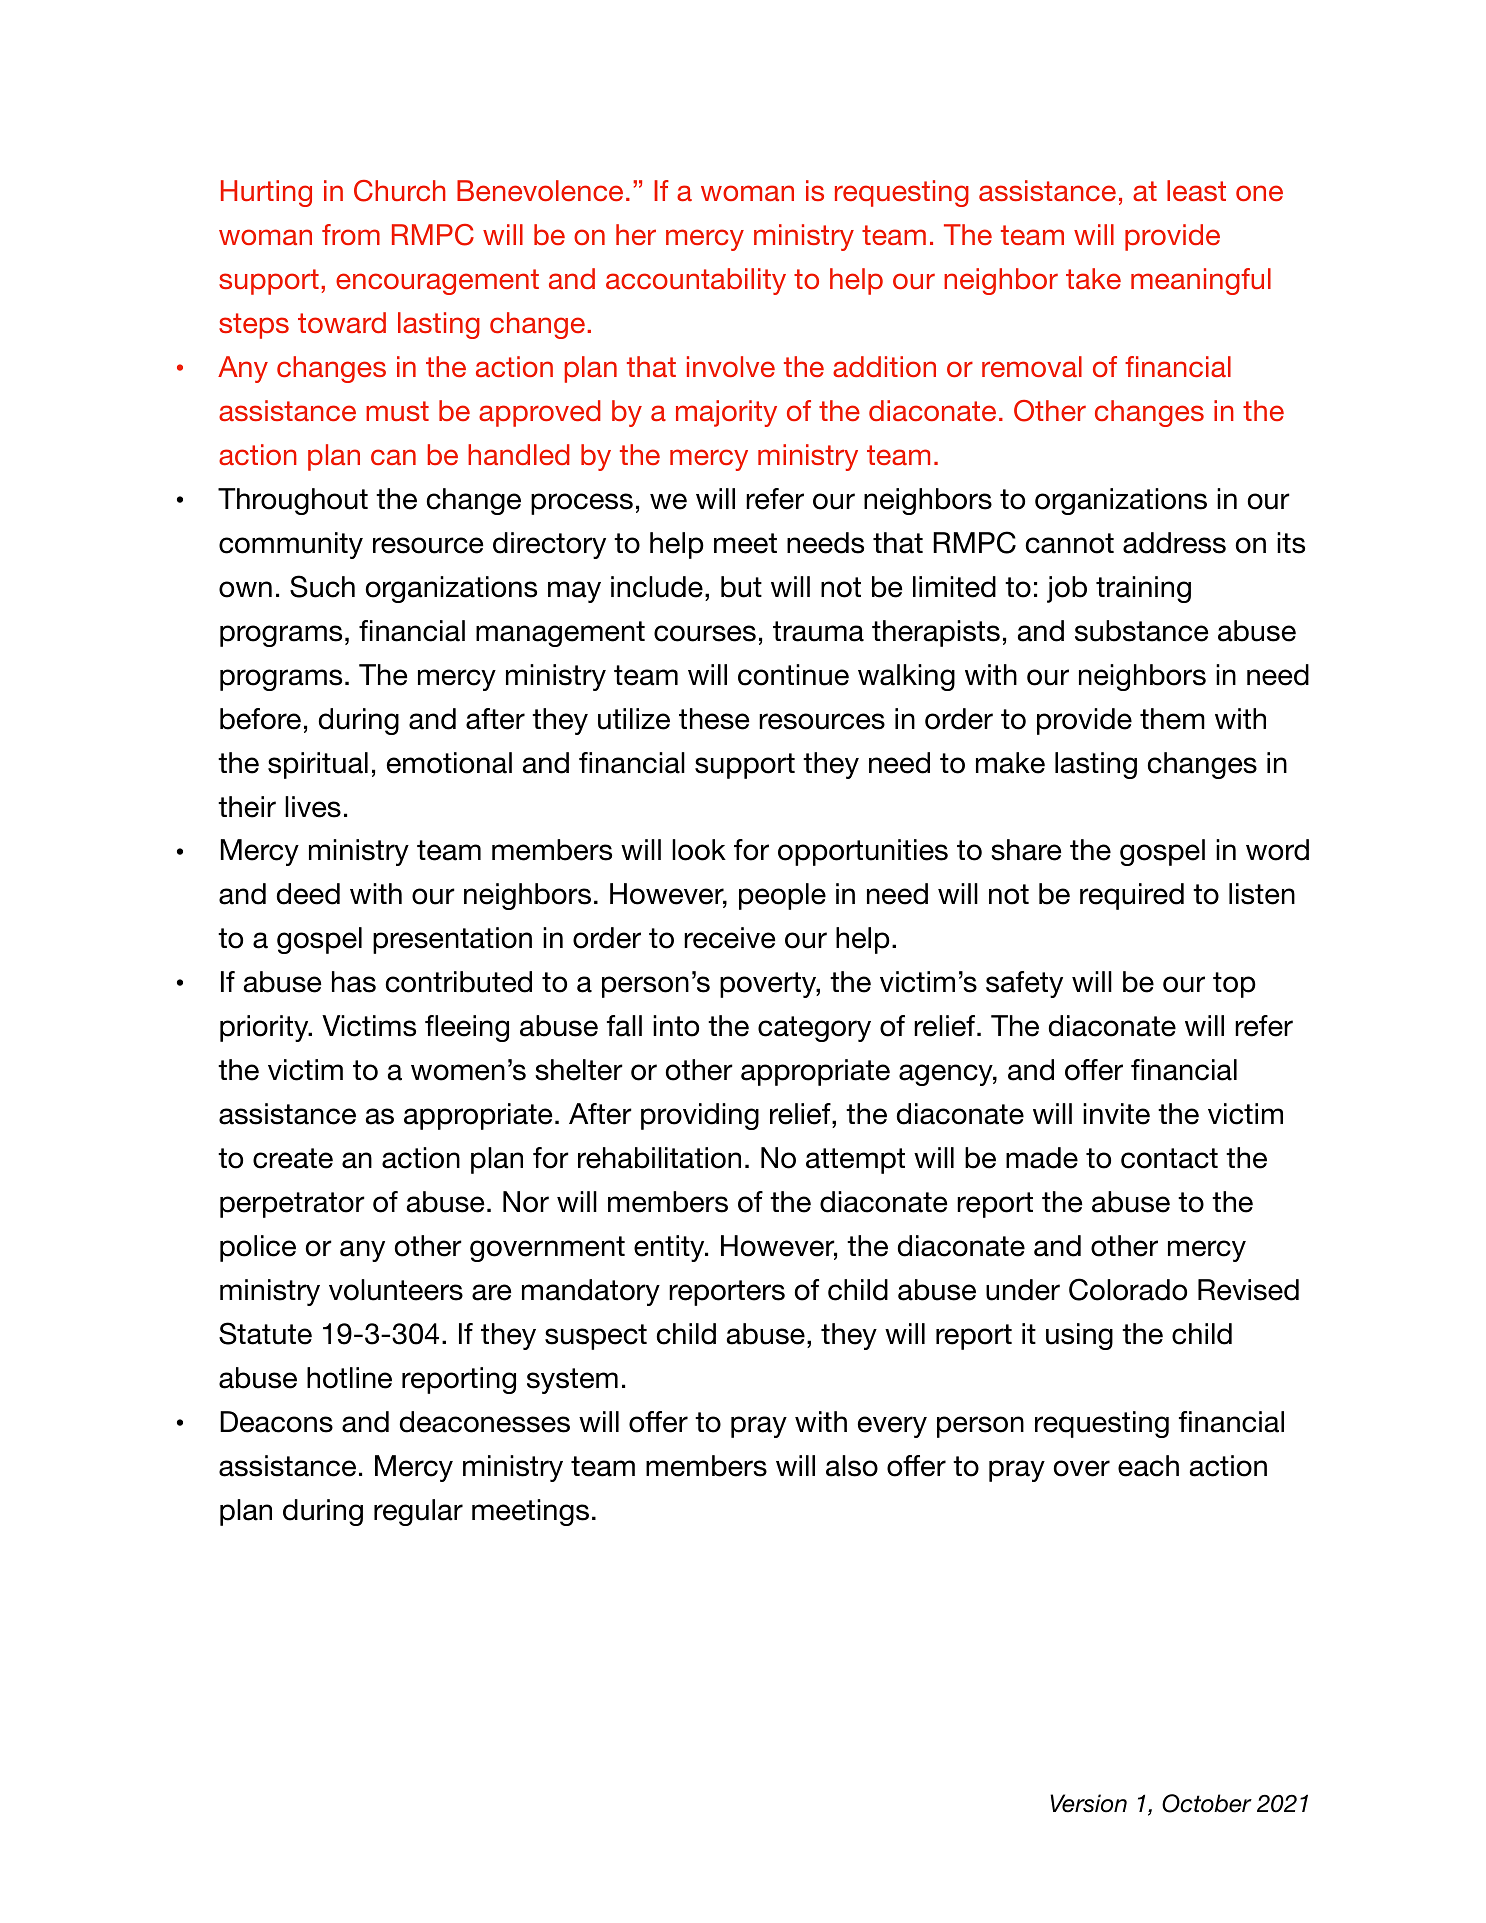  Describe the element at coordinates (349, 1378) in the screenshot. I see `hotline` at that location.
